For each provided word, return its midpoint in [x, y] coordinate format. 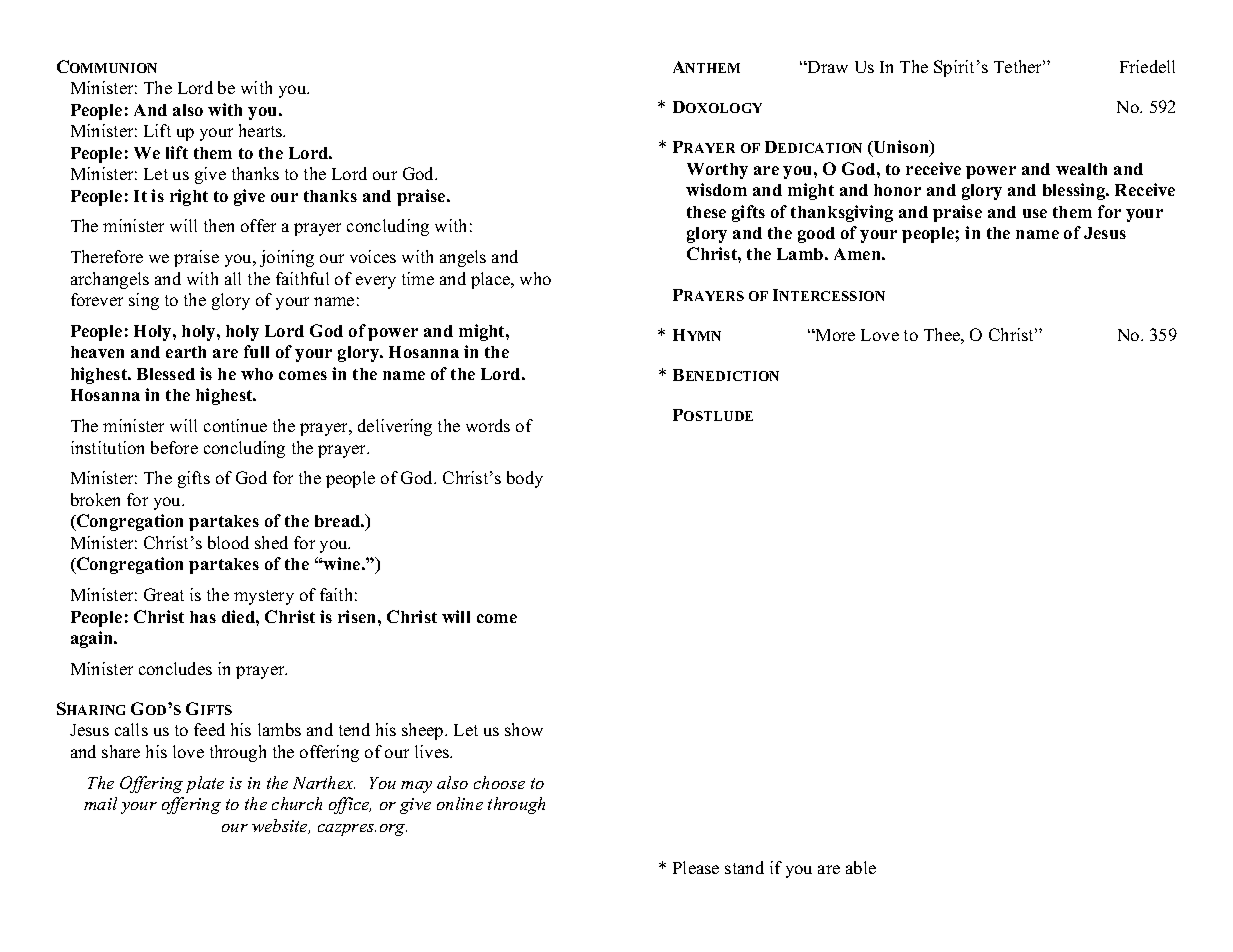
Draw [827, 67]
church [297, 803]
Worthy [717, 171]
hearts [262, 130]
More [834, 335]
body [525, 479]
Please [696, 867]
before [174, 447]
